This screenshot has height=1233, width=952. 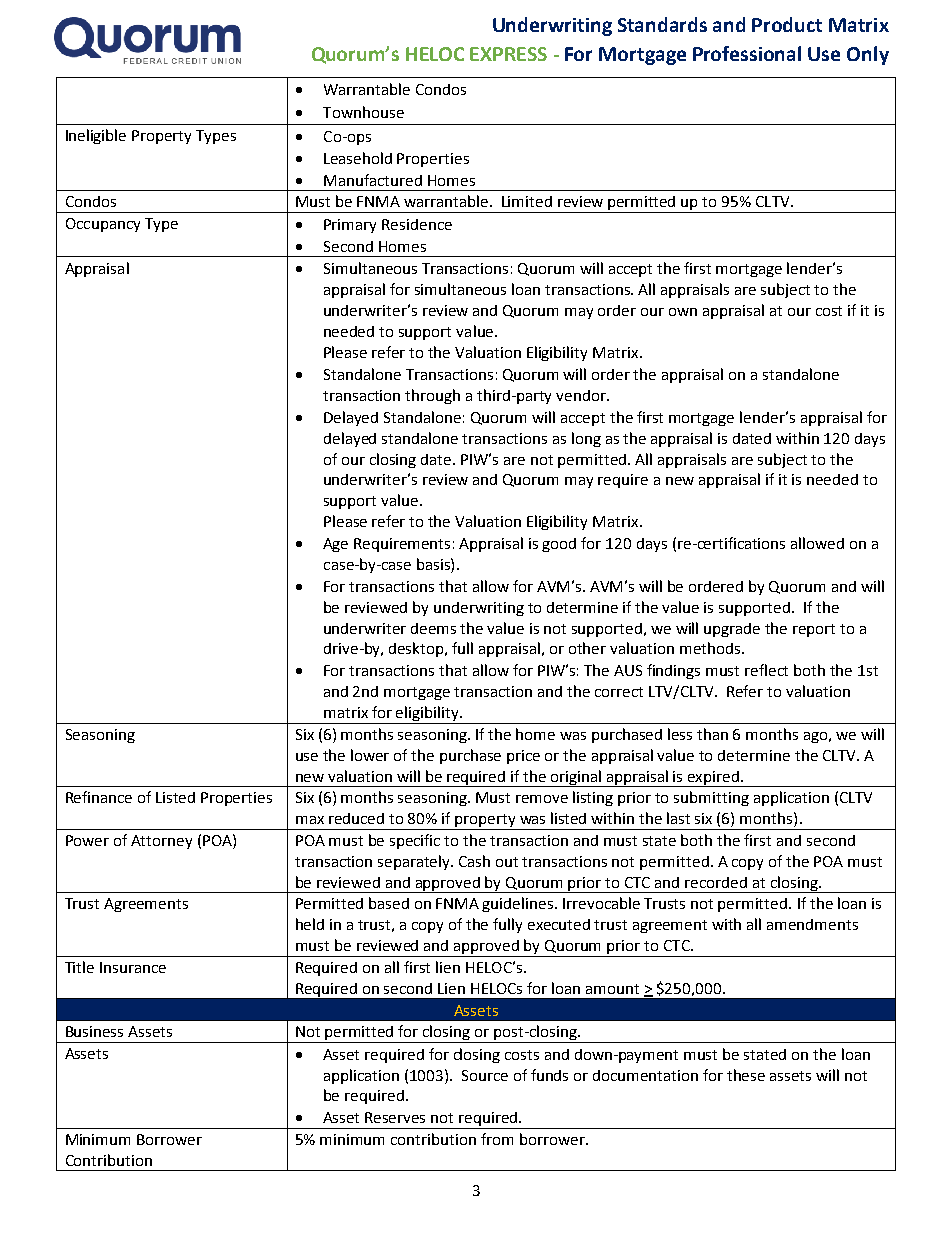 I want to click on basis, so click(x=434, y=564).
